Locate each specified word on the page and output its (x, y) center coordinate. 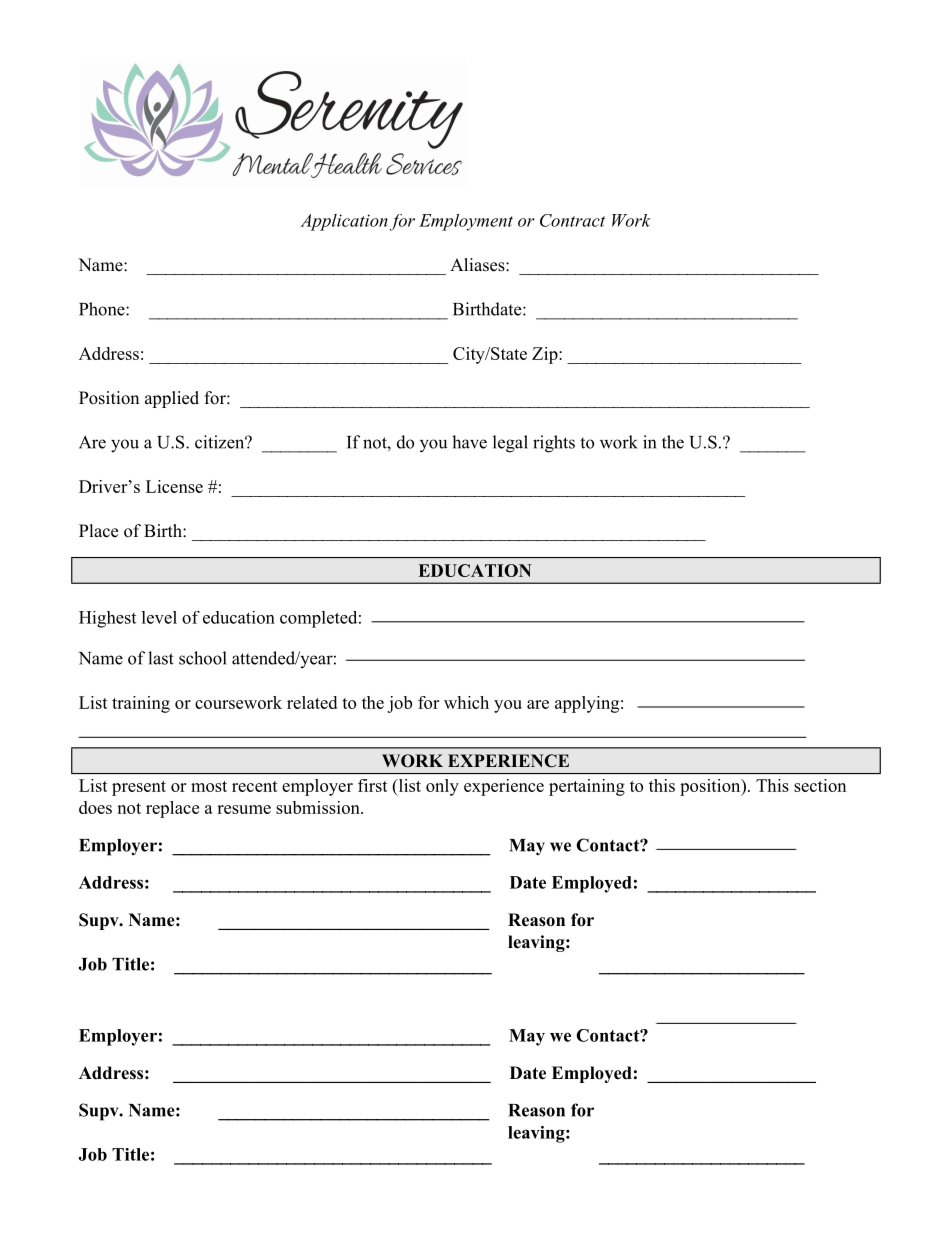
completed (318, 619)
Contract (572, 220)
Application (344, 222)
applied (172, 399)
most (209, 786)
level (159, 617)
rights (554, 444)
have (469, 442)
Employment (466, 222)
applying (587, 704)
